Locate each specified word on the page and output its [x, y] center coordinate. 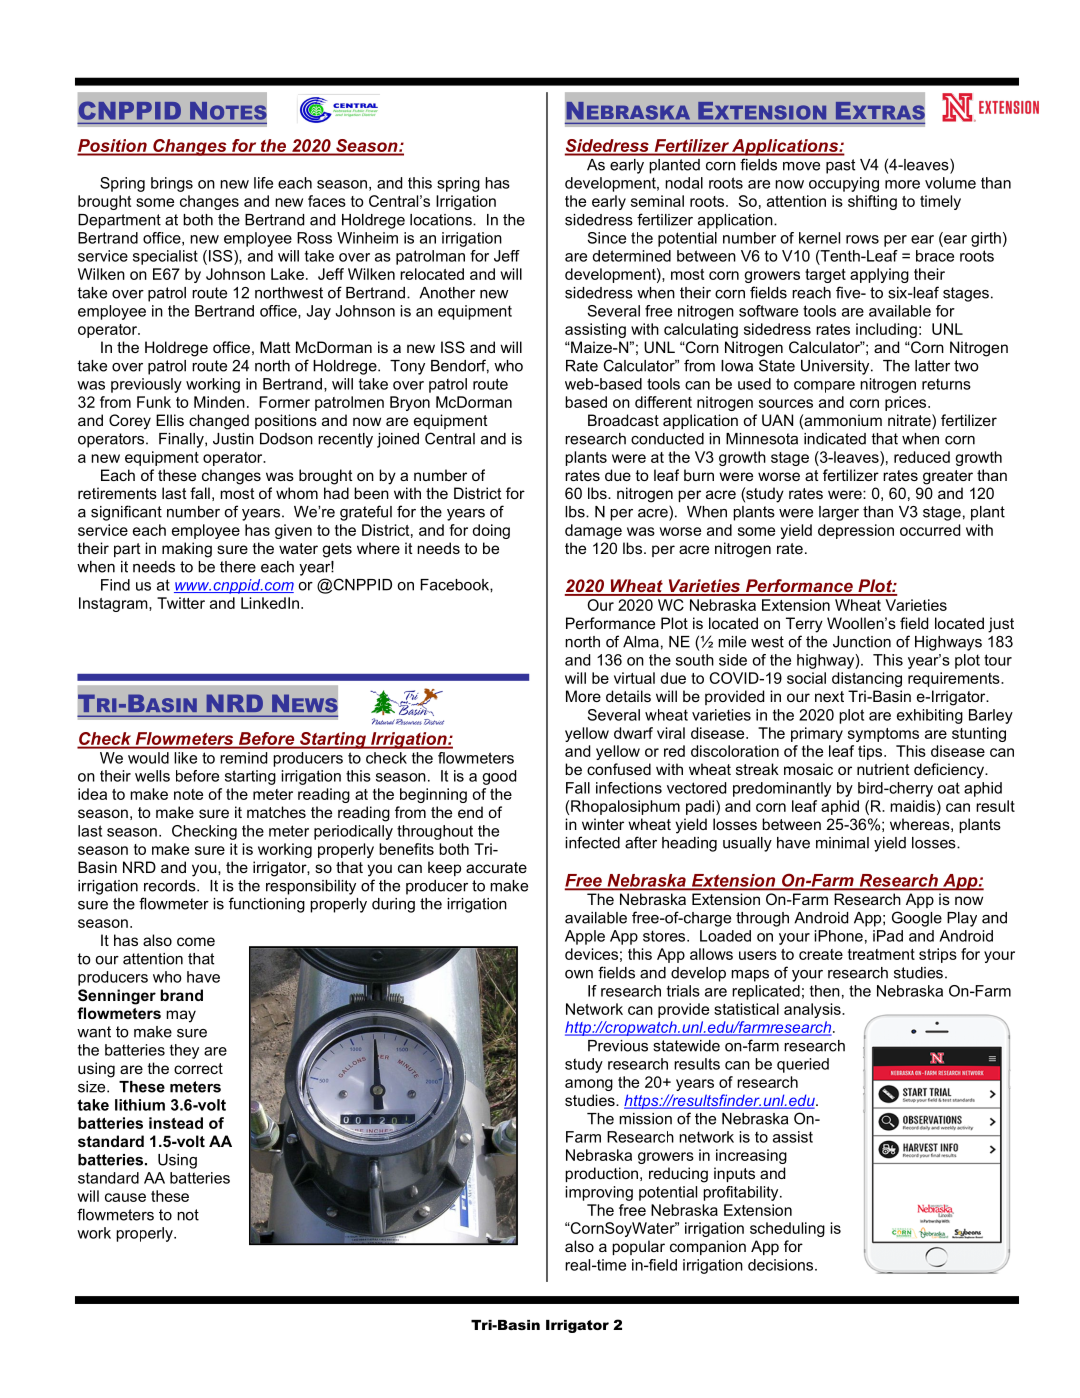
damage [593, 531]
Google [917, 919]
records [171, 886]
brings [172, 184]
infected [592, 842]
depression [856, 531]
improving [599, 1193]
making [187, 550]
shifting [872, 202]
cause [125, 1197]
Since [607, 238]
